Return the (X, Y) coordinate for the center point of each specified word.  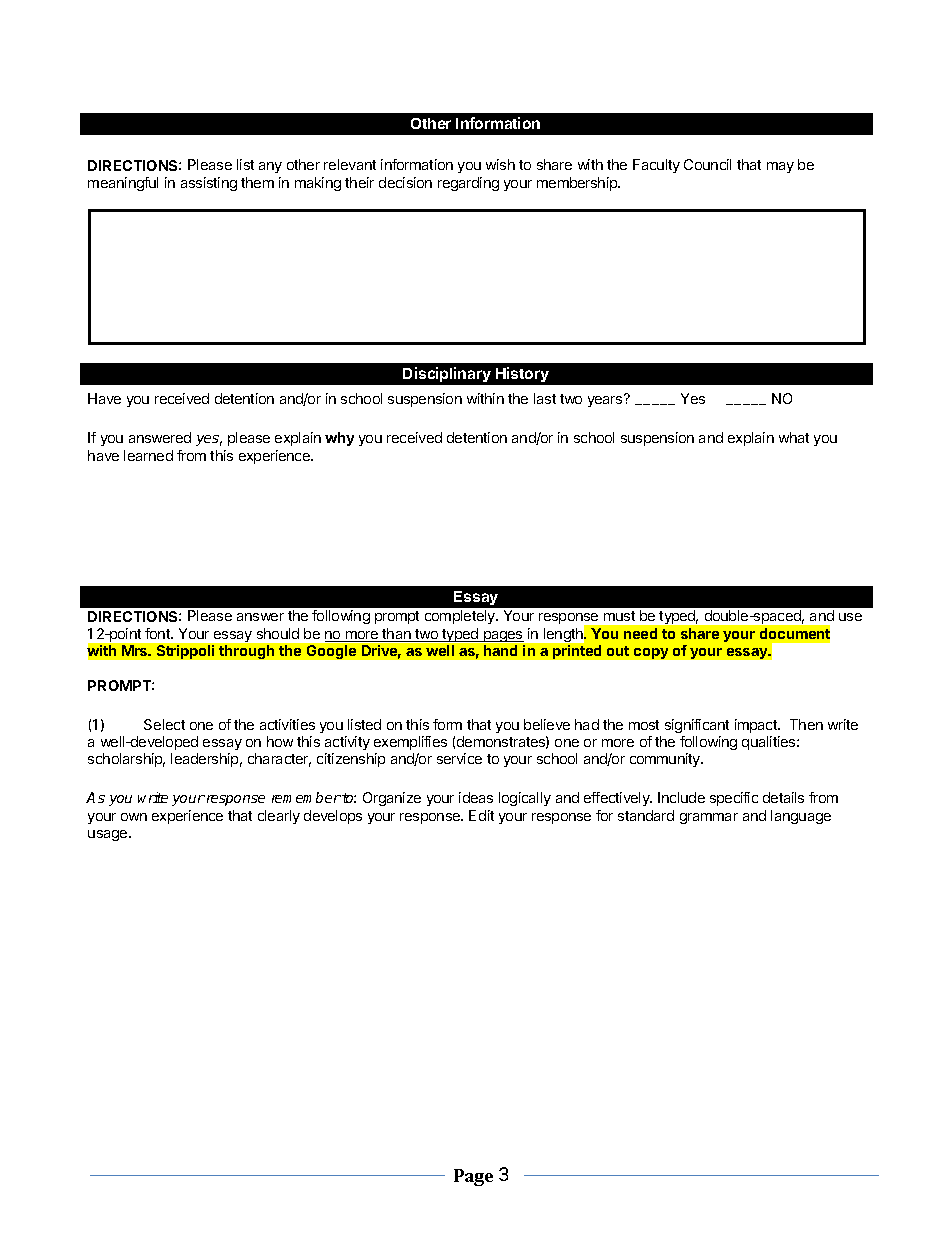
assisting (209, 184)
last (545, 398)
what (794, 437)
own (134, 817)
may (780, 167)
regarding (468, 184)
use (850, 617)
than (397, 635)
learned (148, 455)
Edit (481, 815)
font (158, 633)
